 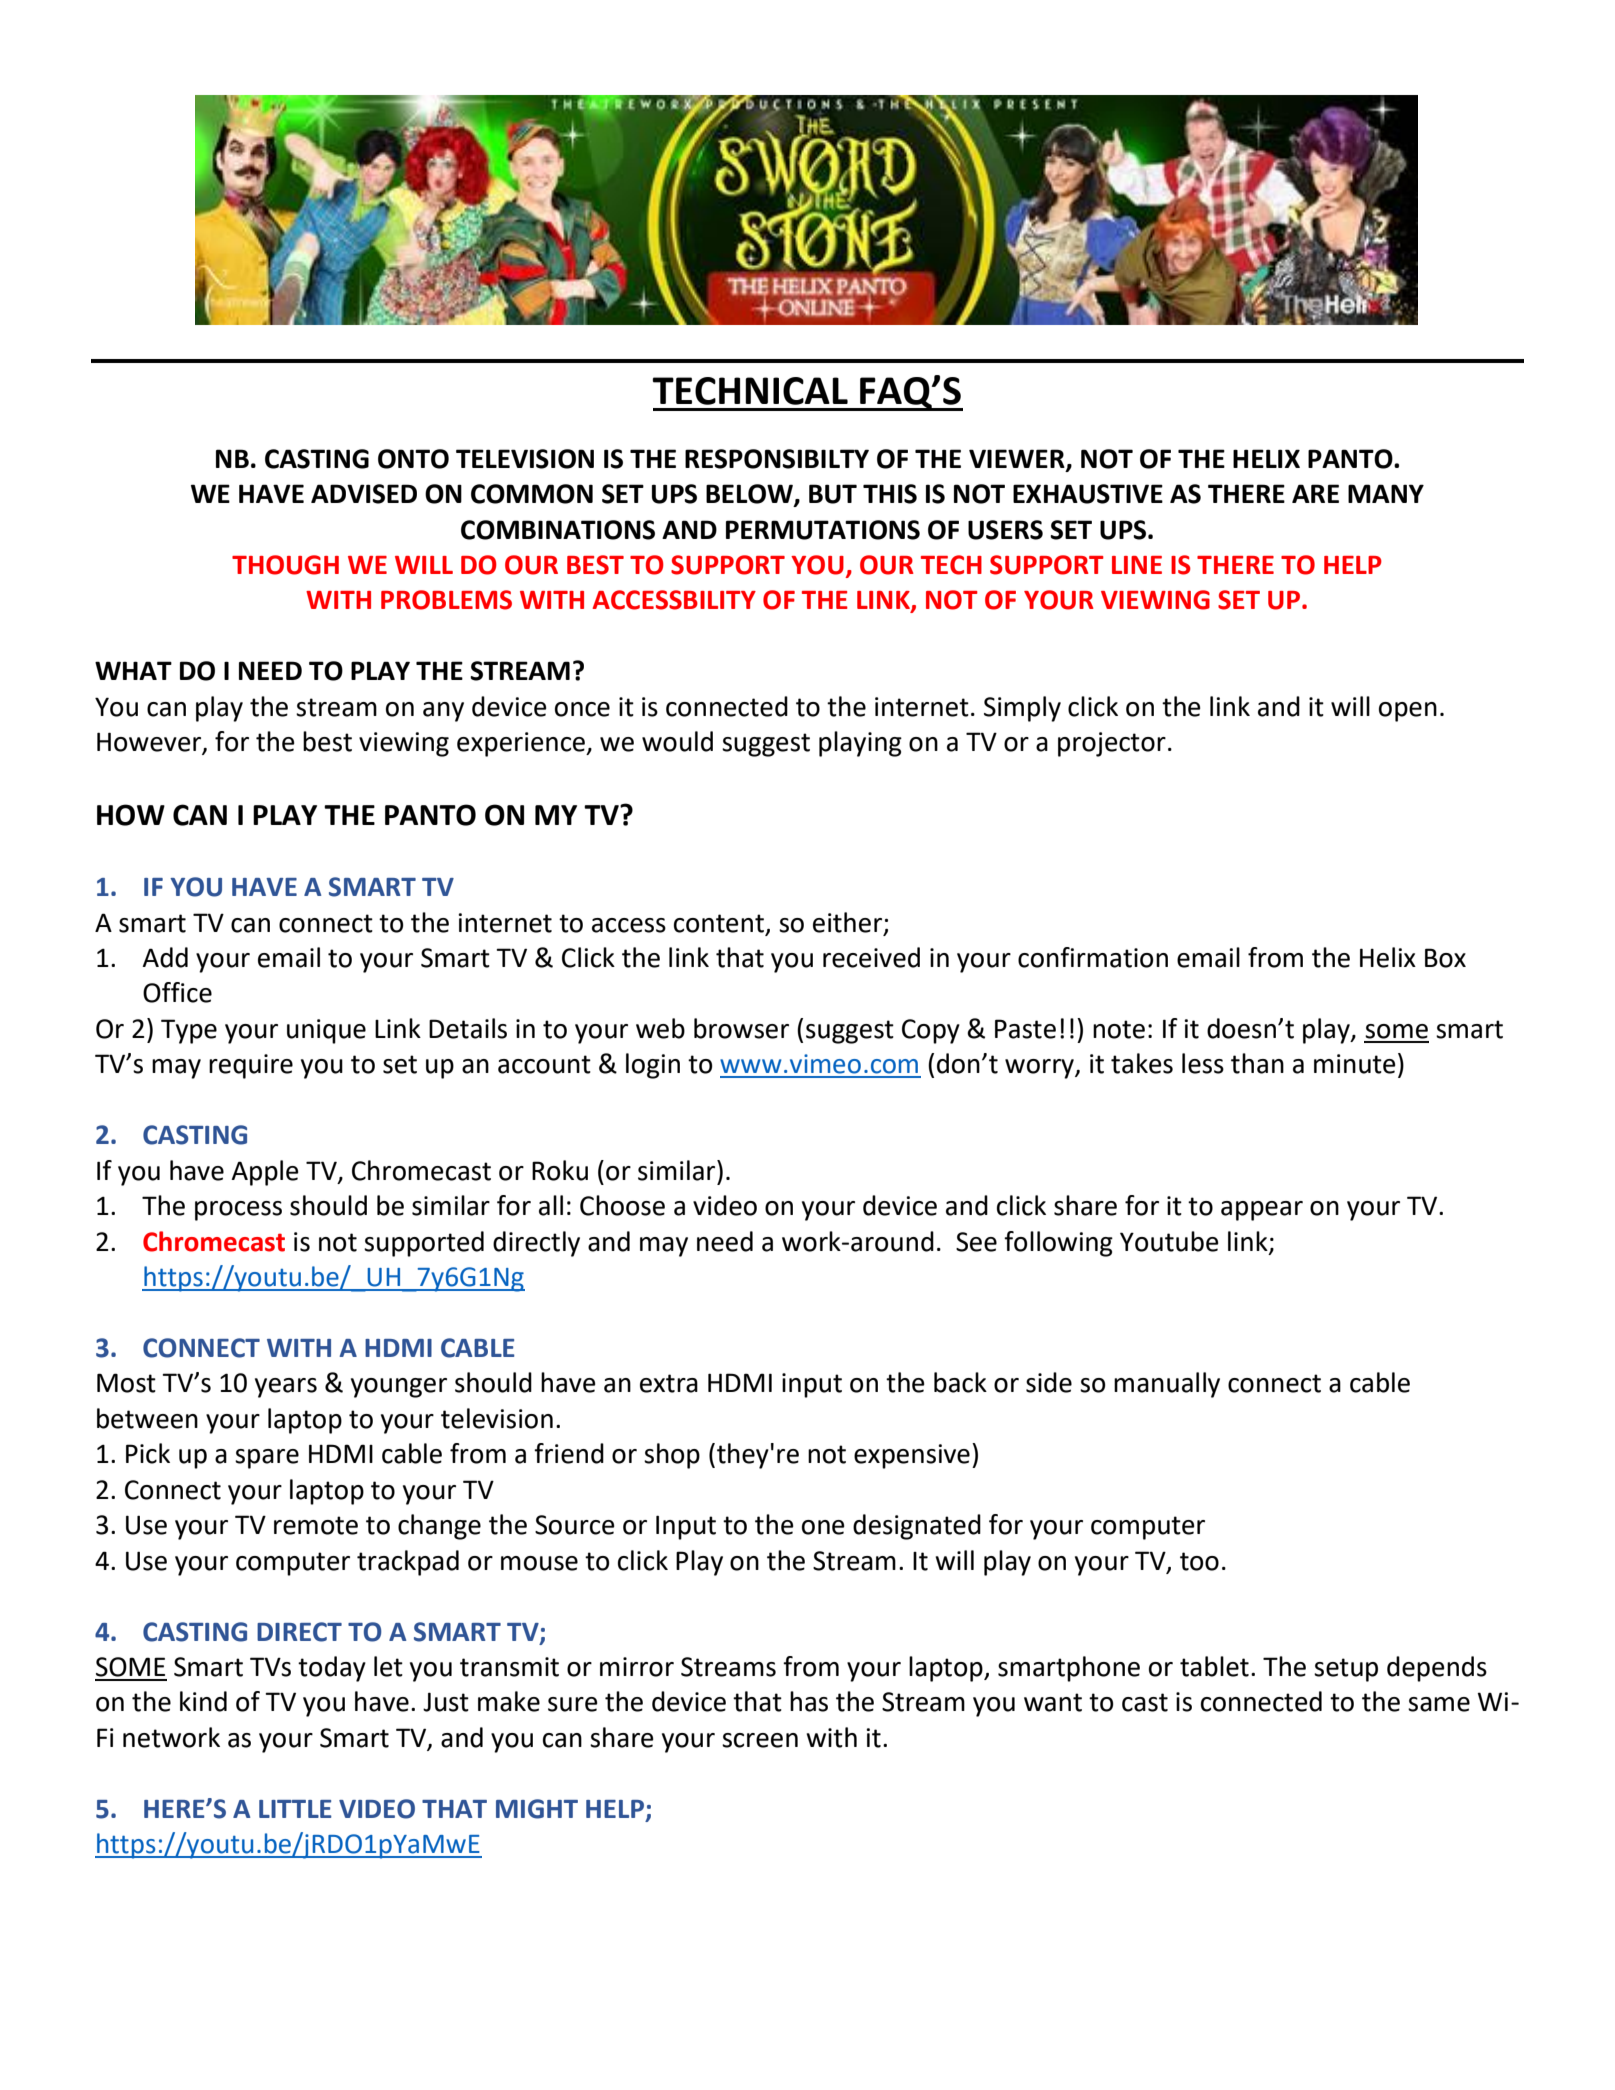 What do you see at coordinates (760, 1740) in the page?
I see `screen` at bounding box center [760, 1740].
